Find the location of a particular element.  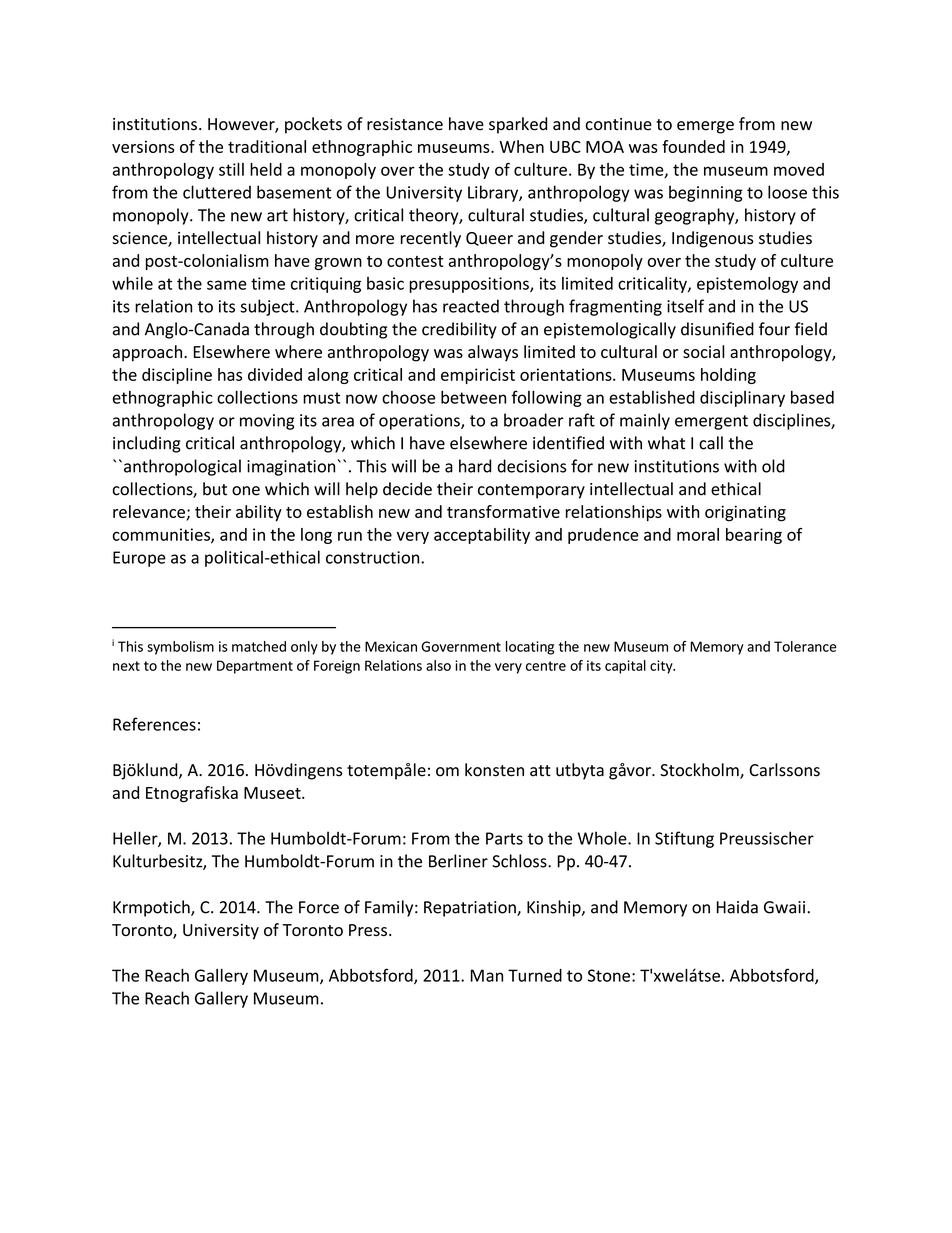

transformative is located at coordinates (503, 511).
